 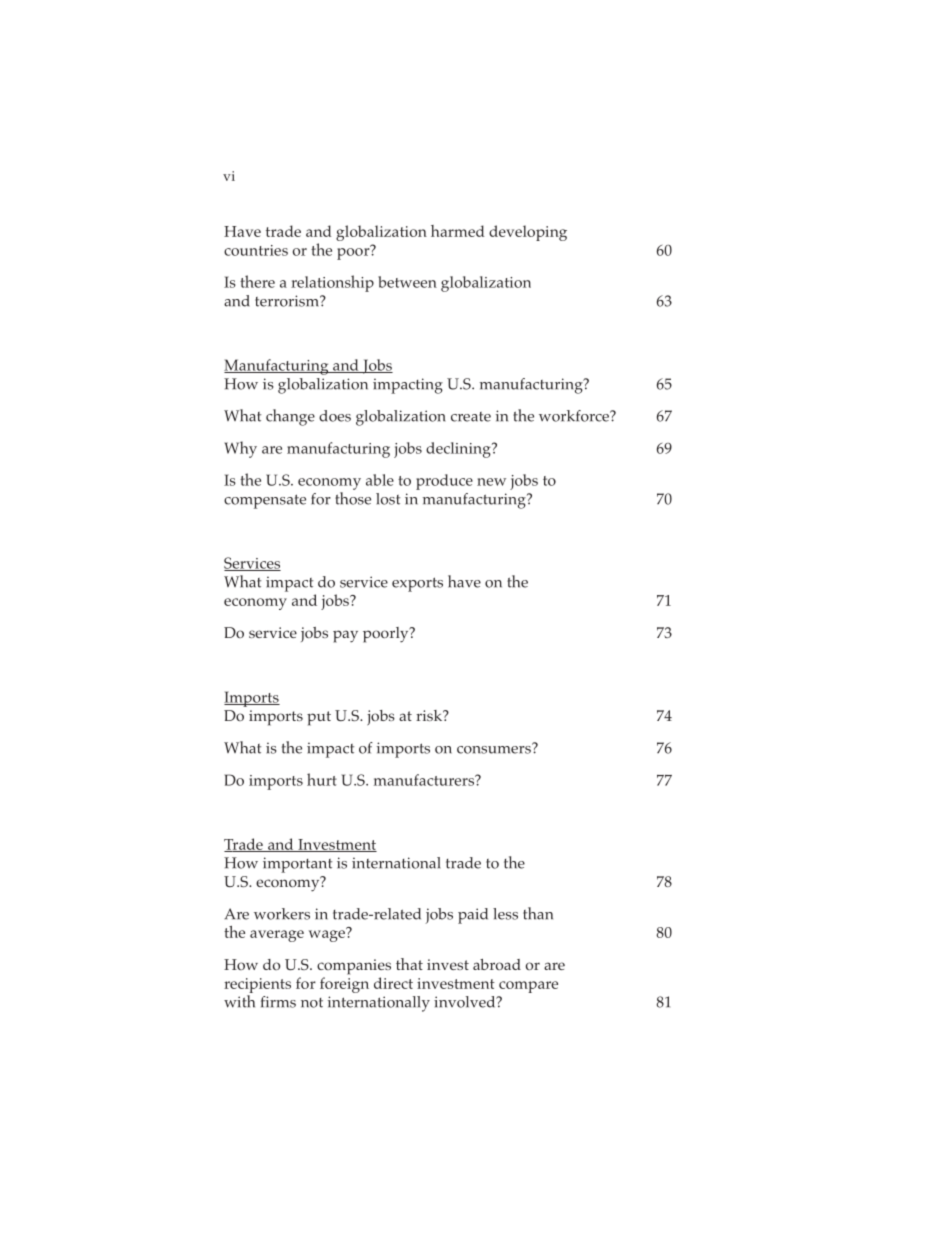 What do you see at coordinates (538, 913) in the page?
I see `than` at bounding box center [538, 913].
